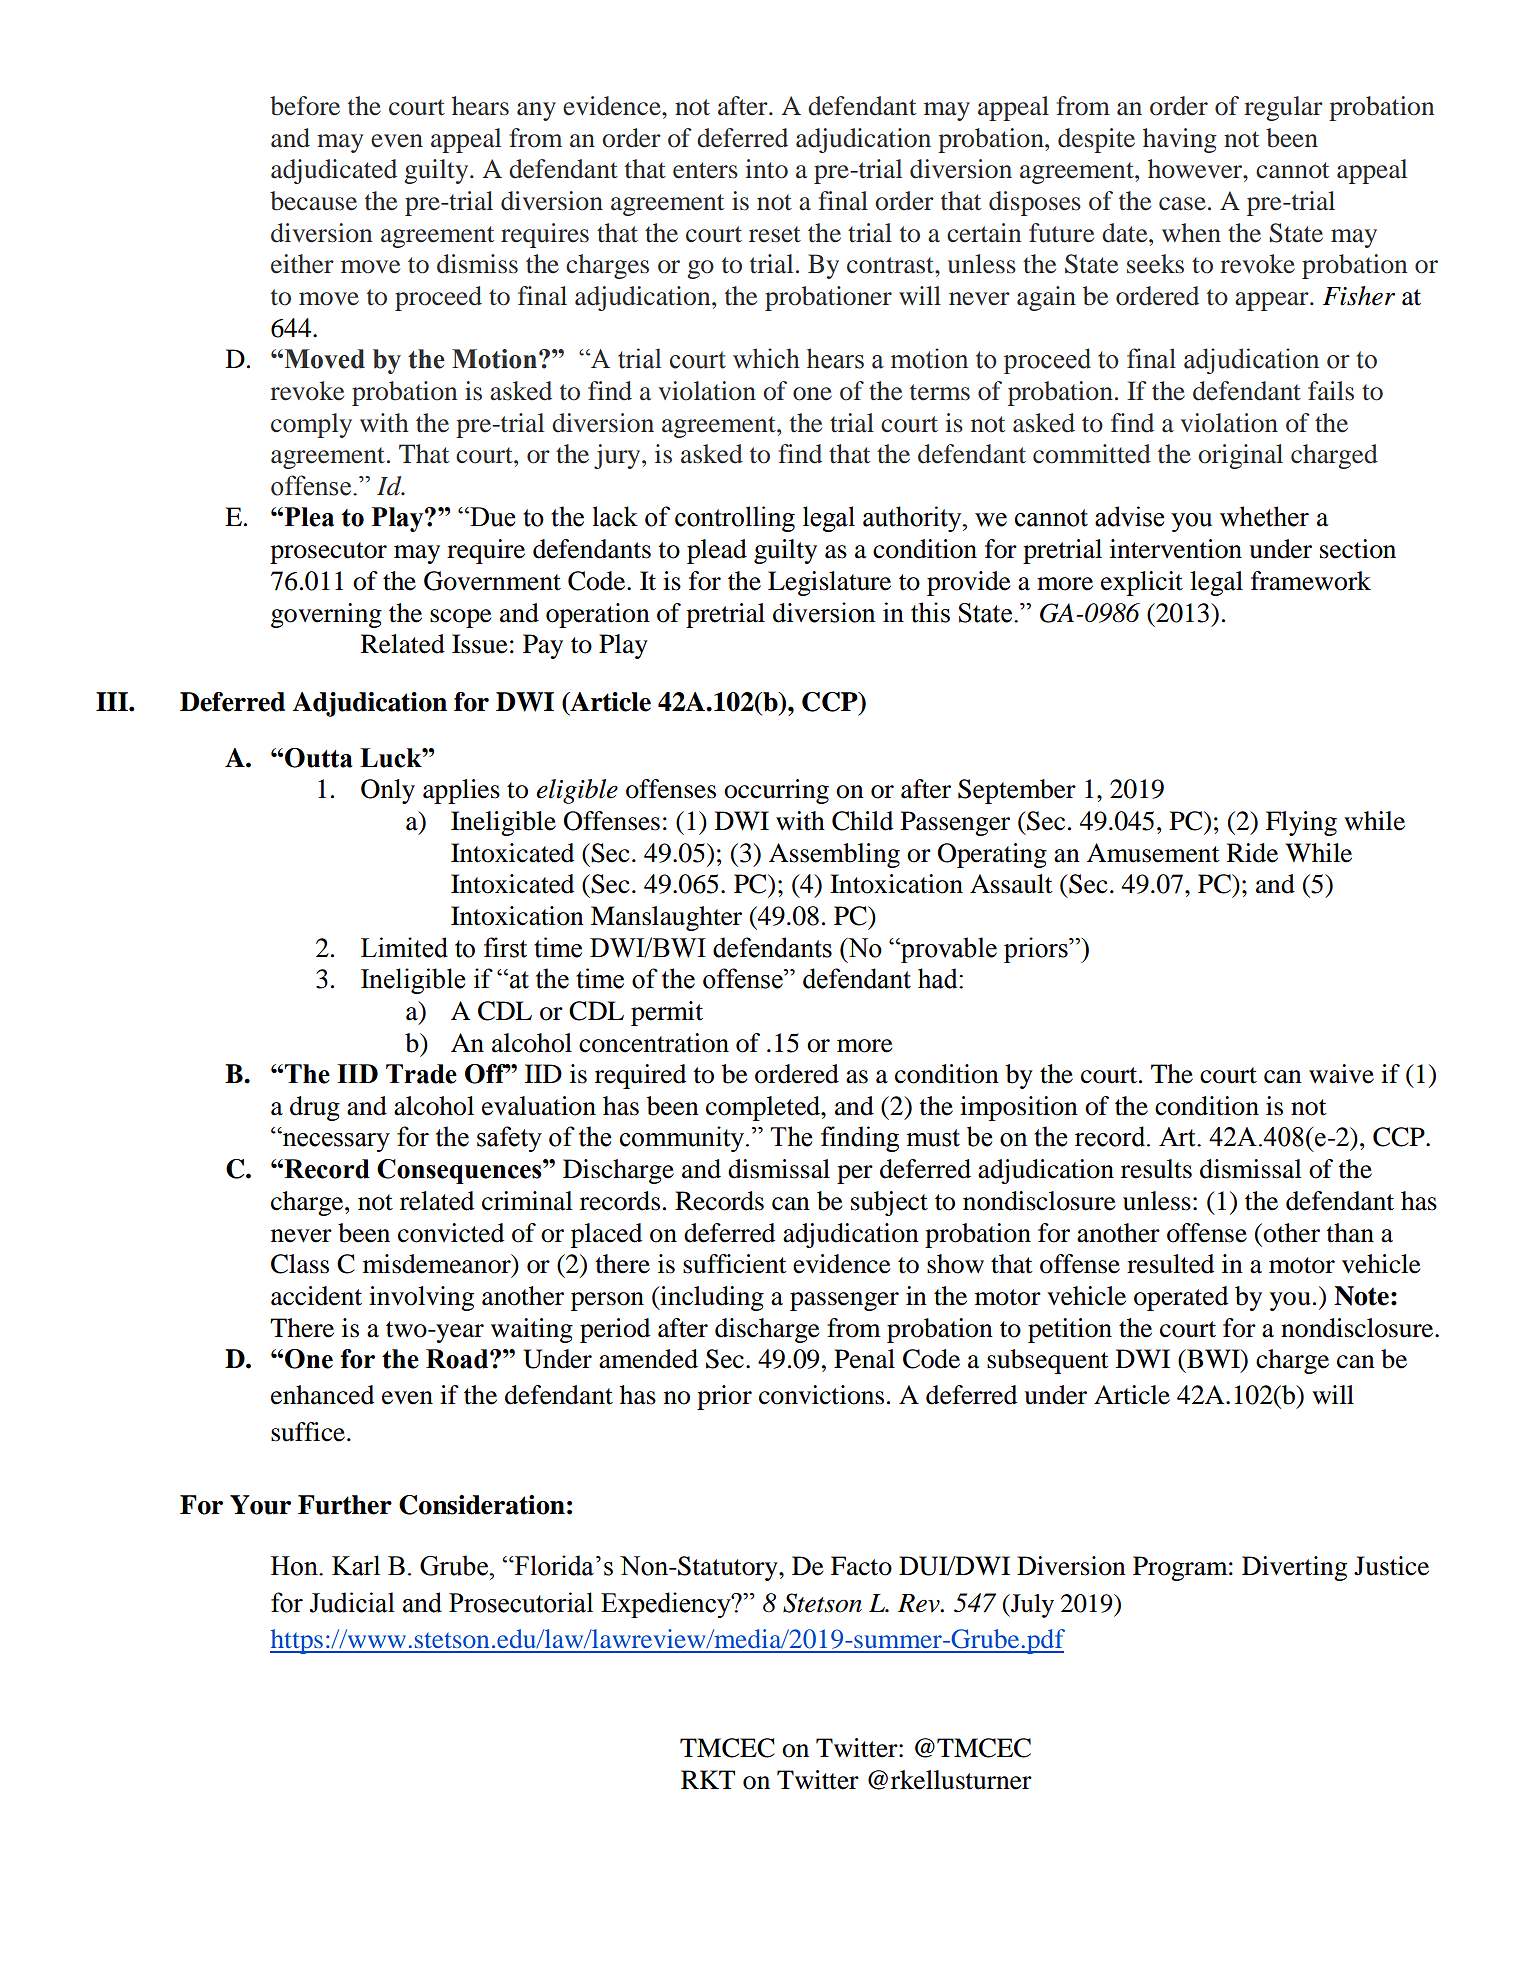 The width and height of the screenshot is (1532, 1982). I want to click on framework, so click(1311, 581).
